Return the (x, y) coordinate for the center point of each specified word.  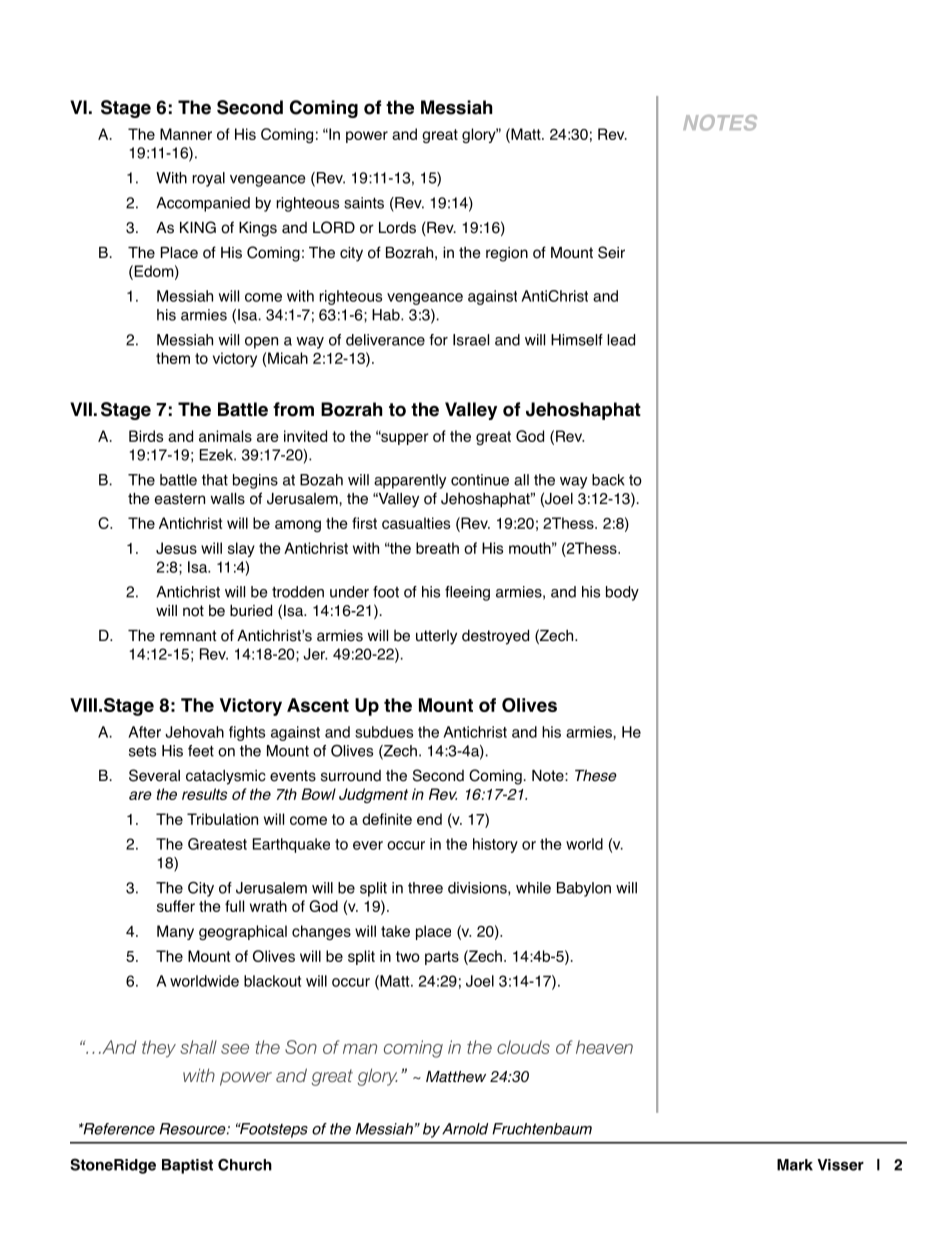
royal (208, 179)
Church (245, 1165)
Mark (795, 1165)
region (507, 254)
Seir (611, 252)
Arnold (465, 1129)
